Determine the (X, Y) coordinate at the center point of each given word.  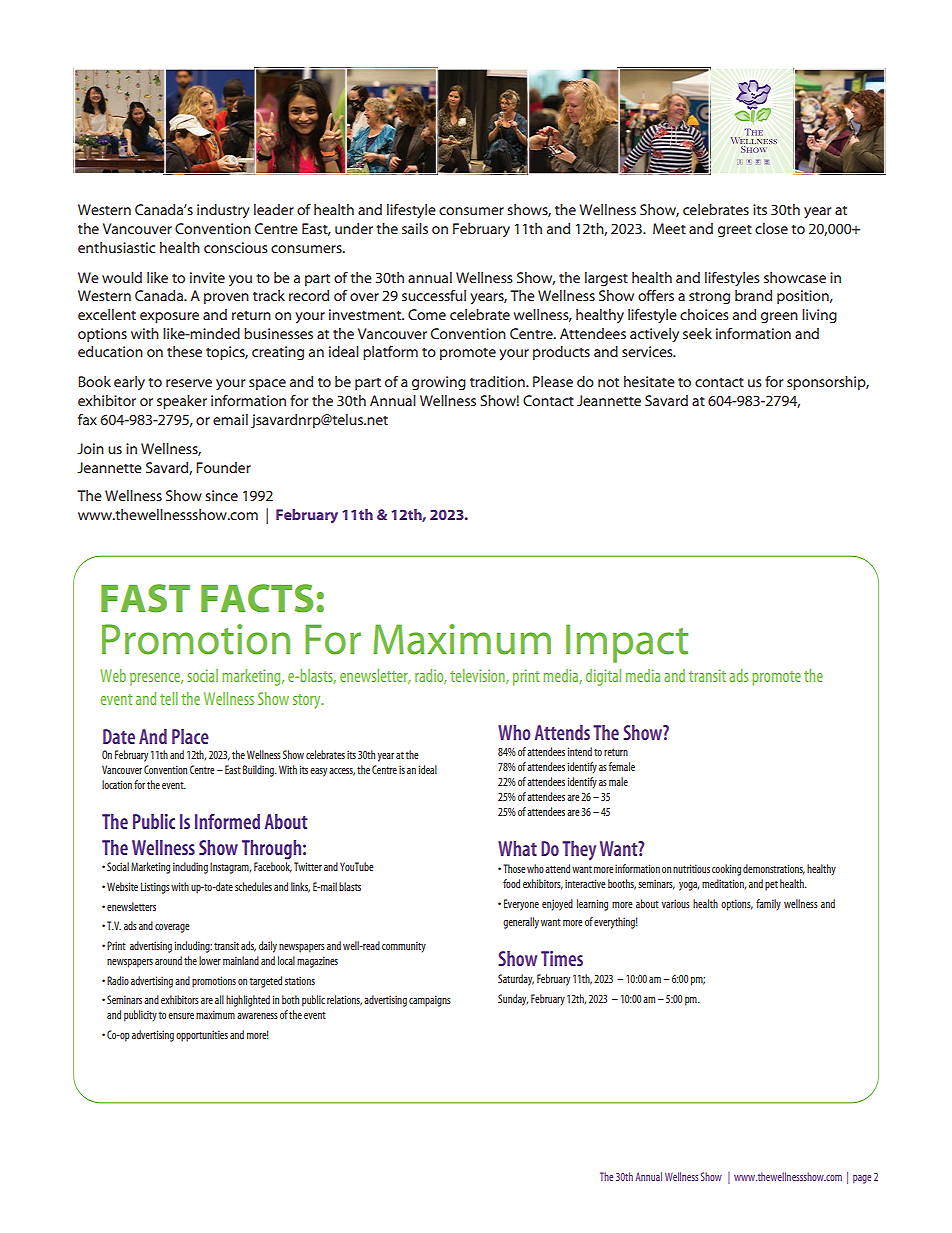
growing (439, 383)
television (478, 676)
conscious (236, 247)
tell (169, 698)
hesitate (649, 381)
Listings (155, 888)
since (221, 495)
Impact (627, 643)
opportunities (202, 1036)
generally (521, 923)
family (768, 905)
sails (415, 228)
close (771, 228)
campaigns (430, 1001)
